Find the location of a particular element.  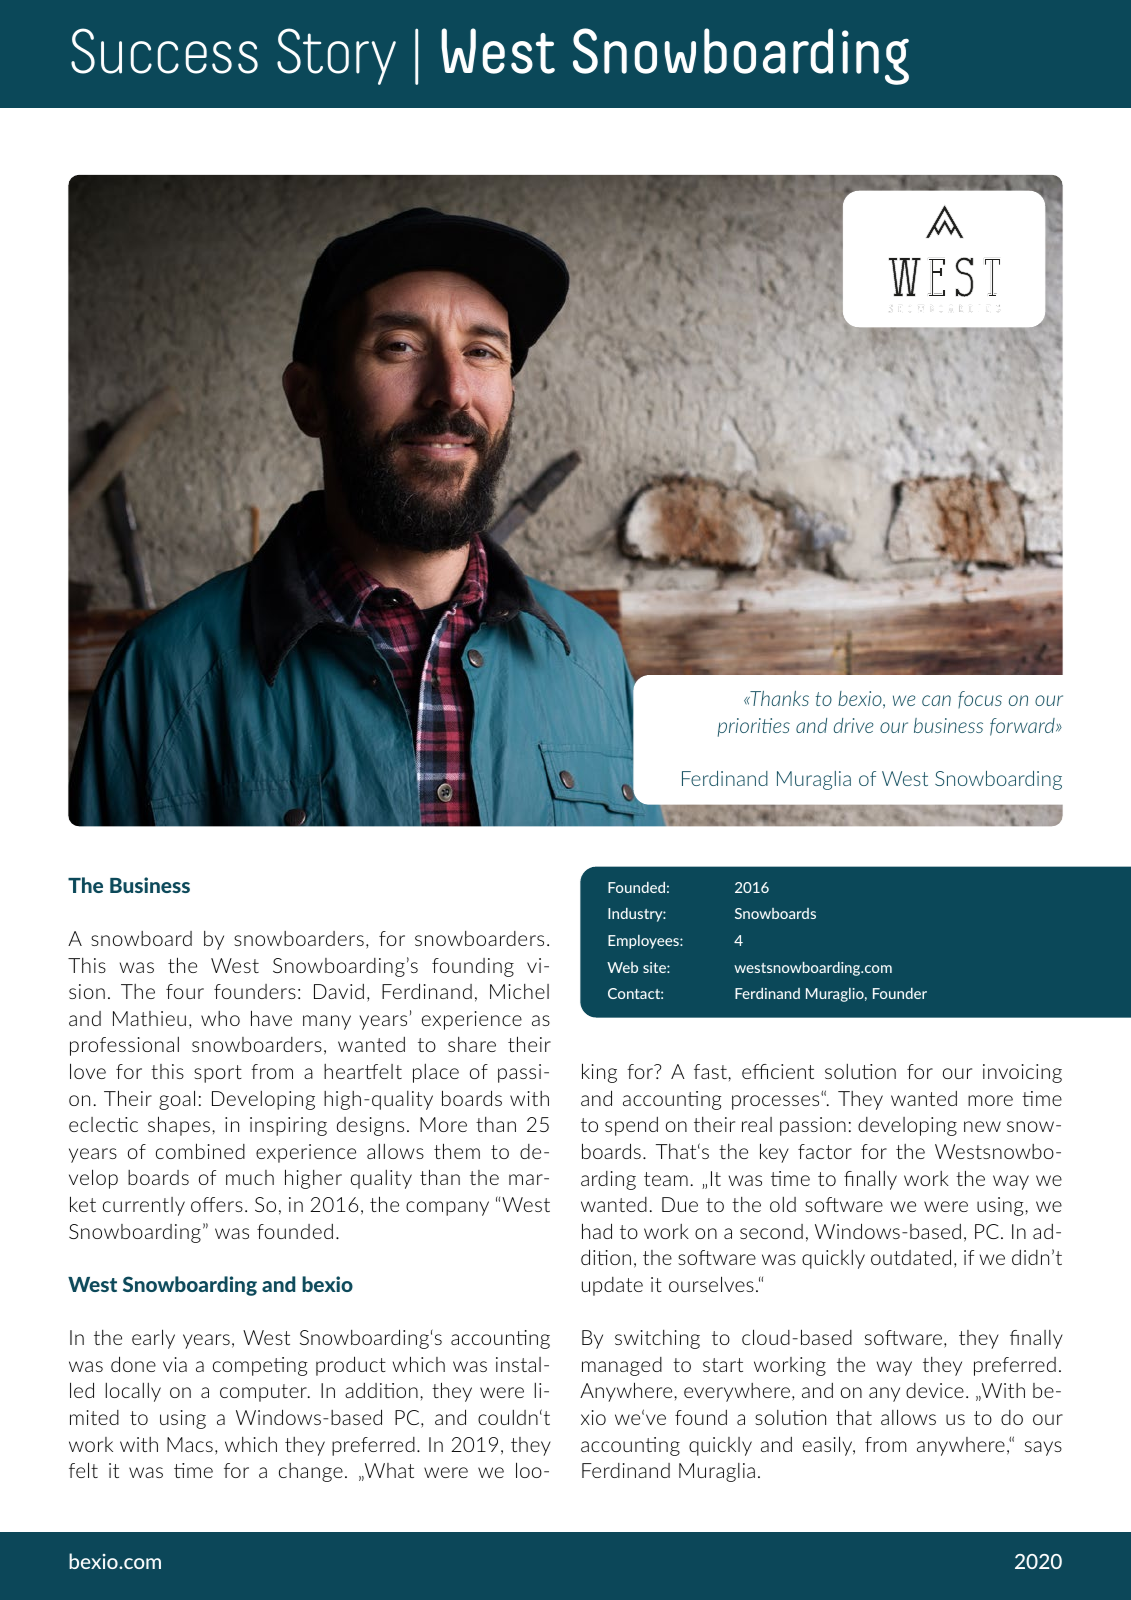

Story is located at coordinates (336, 56).
